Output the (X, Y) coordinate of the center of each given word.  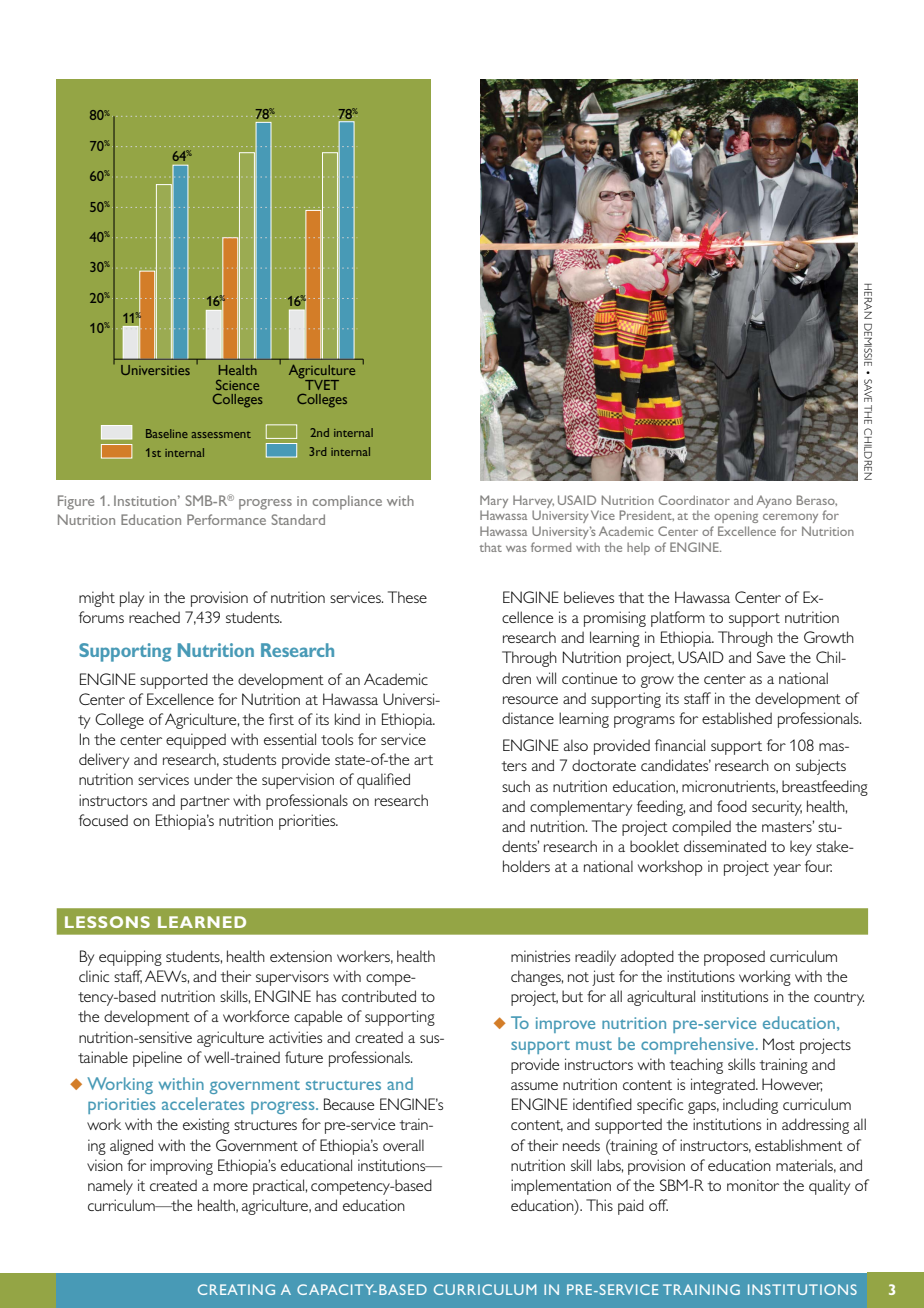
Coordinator (694, 500)
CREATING (236, 1289)
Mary (494, 503)
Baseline (167, 433)
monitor (753, 1185)
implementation (561, 1187)
